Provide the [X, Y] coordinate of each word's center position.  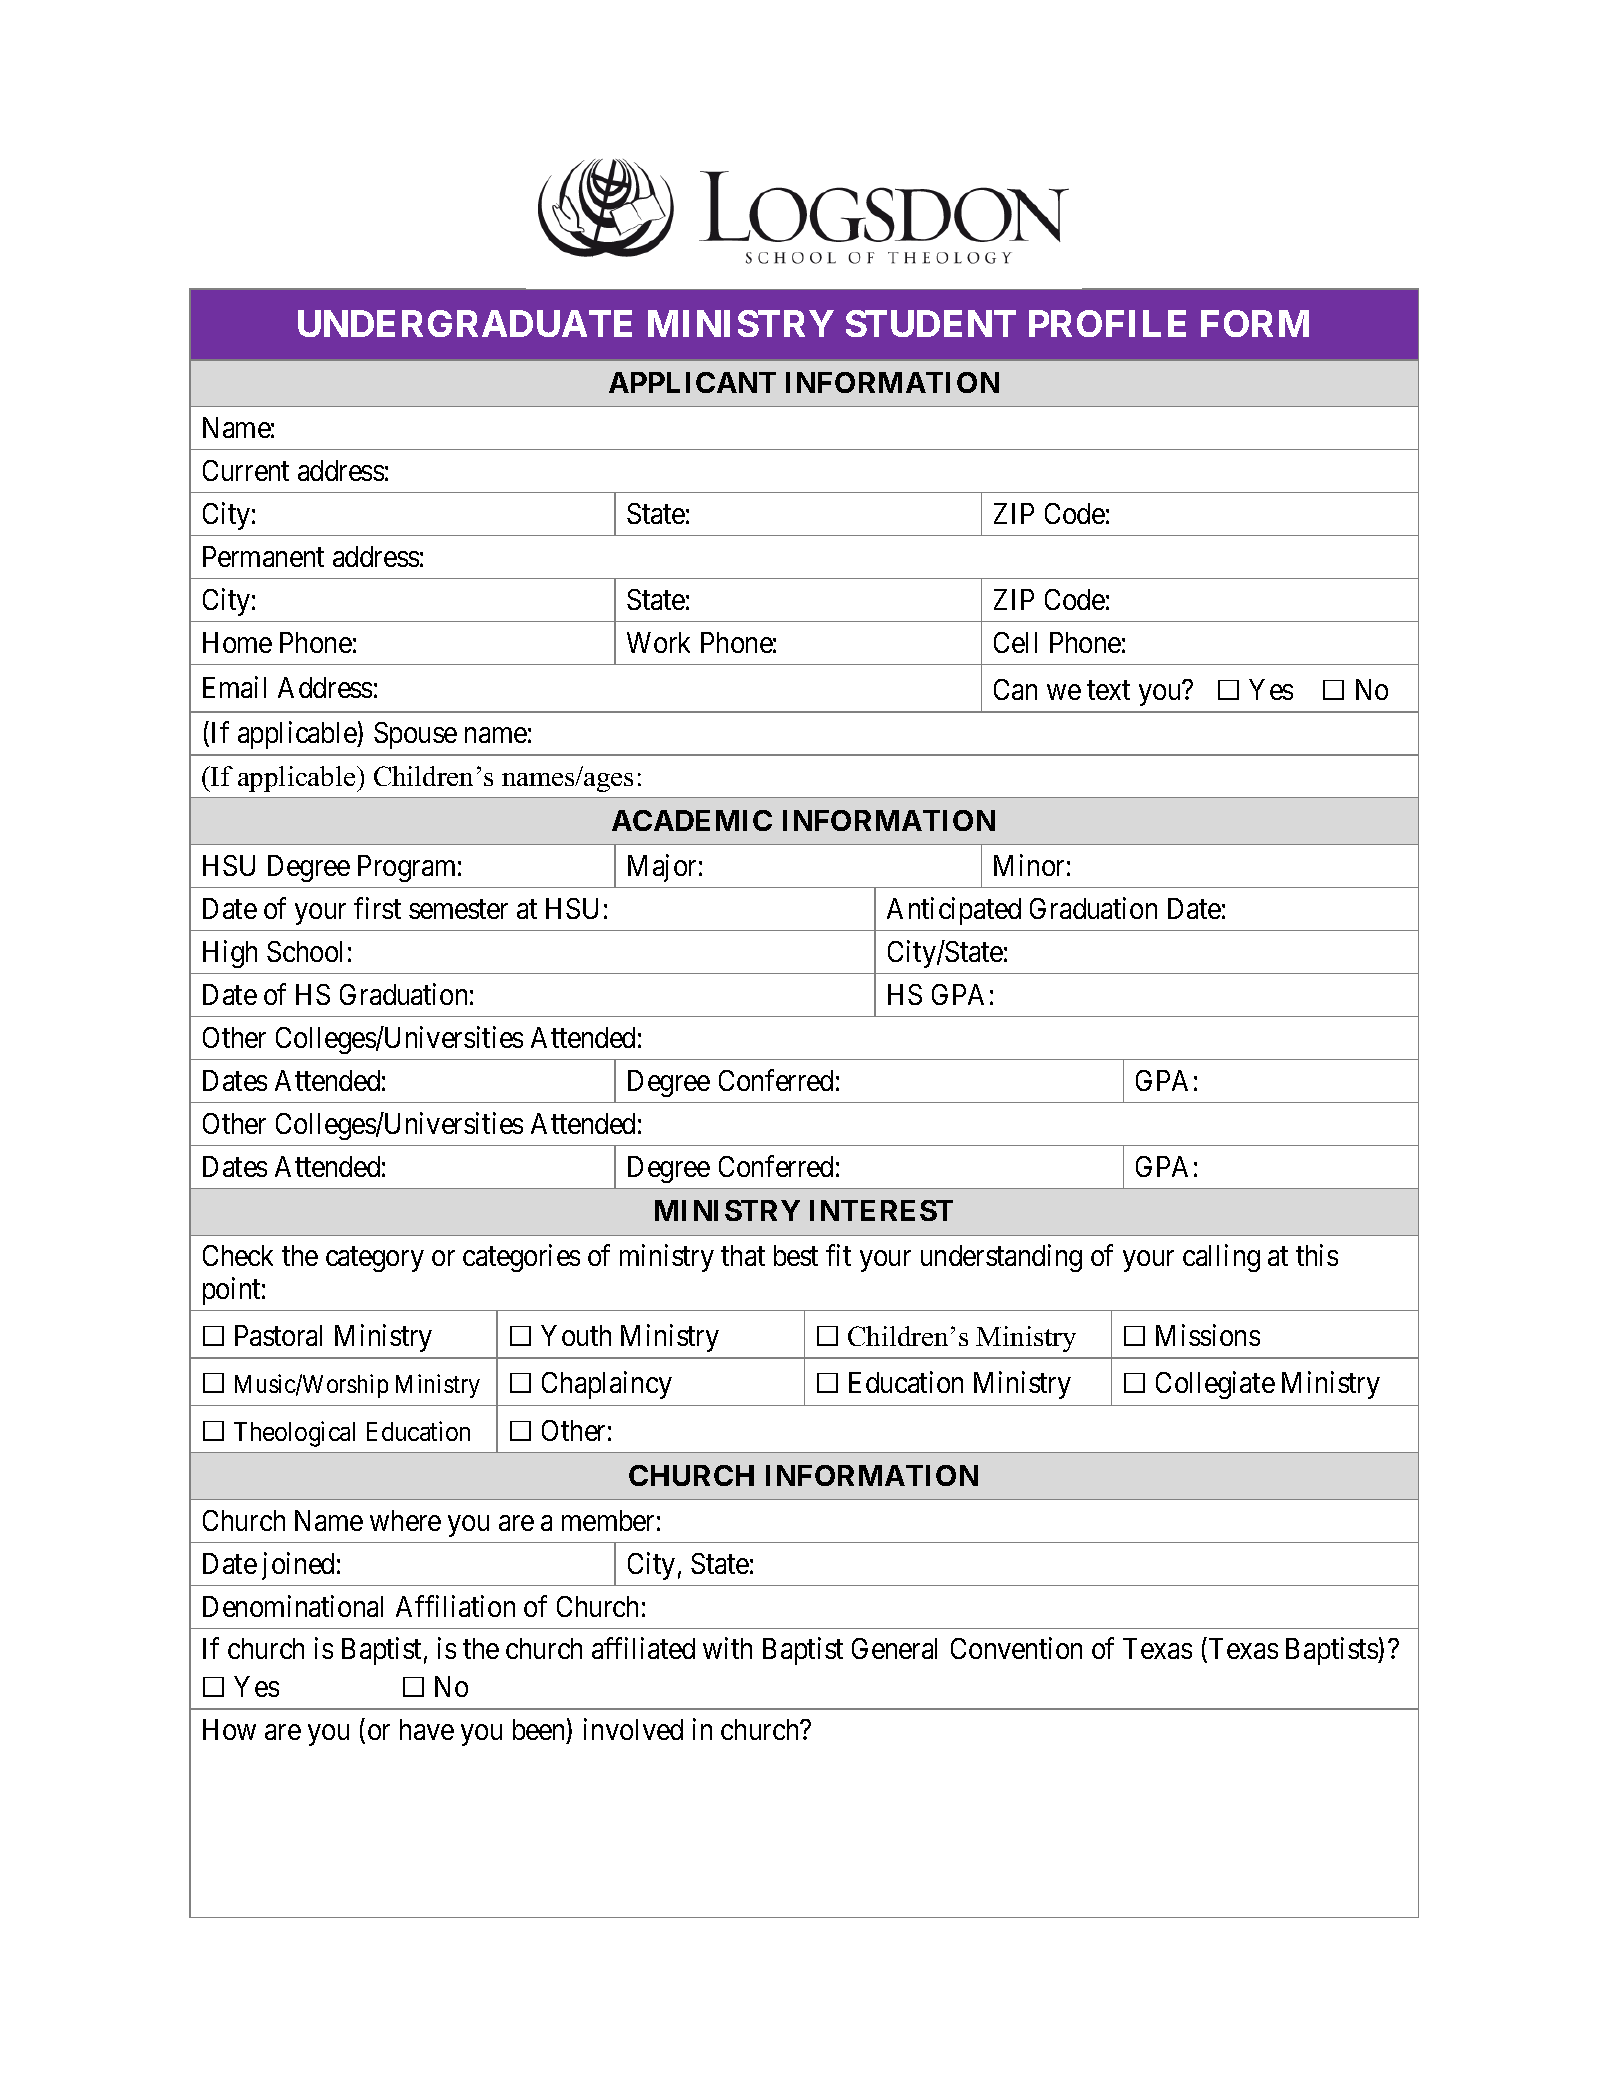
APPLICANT [692, 382]
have [427, 1729]
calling [1221, 1258]
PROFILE [1107, 323]
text [1108, 690]
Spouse [415, 735]
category [375, 1259]
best [796, 1255]
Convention [1016, 1648]
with [727, 1648]
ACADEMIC [692, 820]
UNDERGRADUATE [465, 323]
